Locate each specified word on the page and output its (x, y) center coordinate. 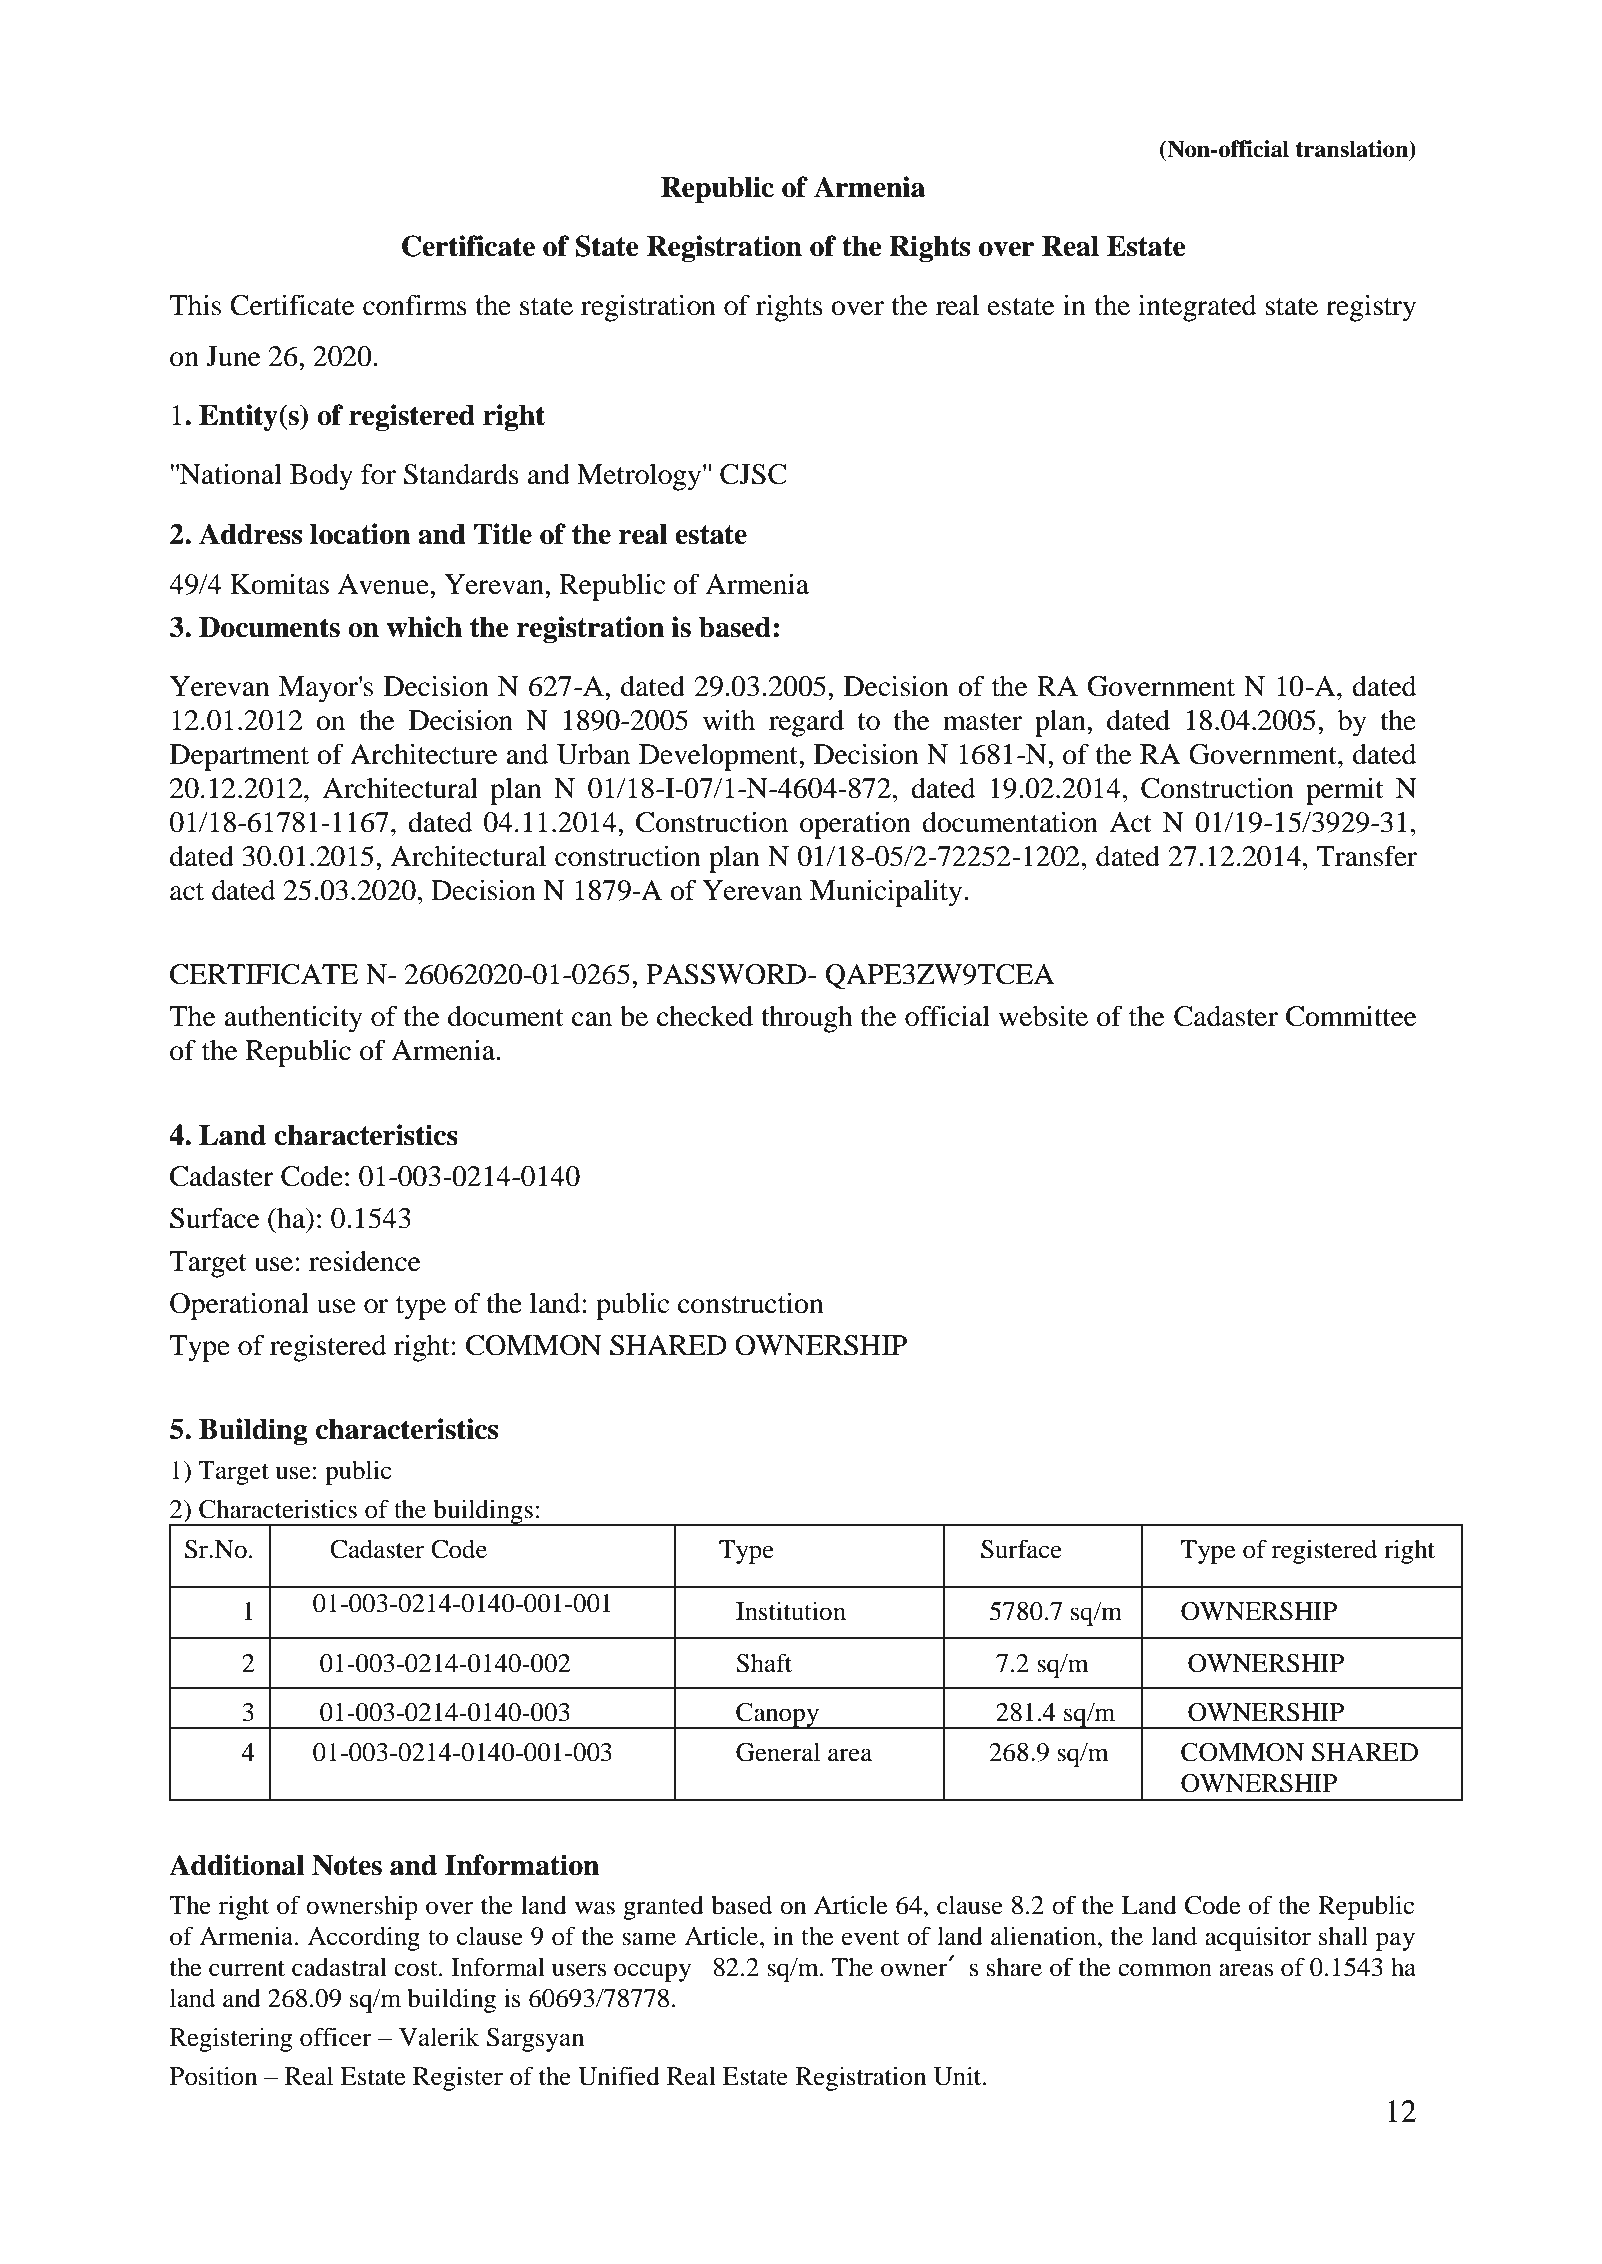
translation (1353, 149)
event (871, 1938)
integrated (1197, 308)
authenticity (293, 1019)
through (807, 1019)
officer (336, 2037)
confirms (415, 305)
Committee (1351, 1016)
